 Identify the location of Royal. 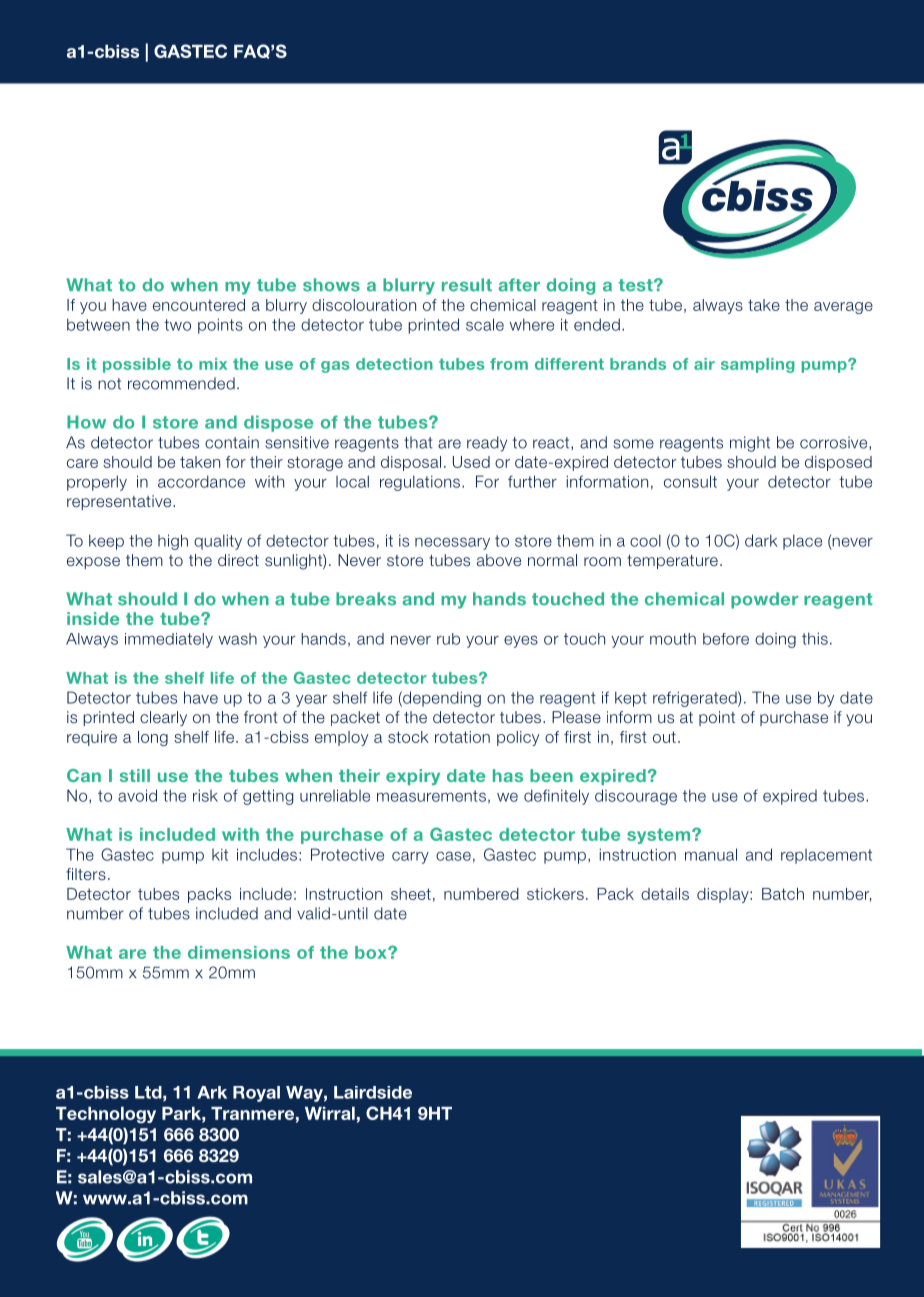
(256, 1094).
